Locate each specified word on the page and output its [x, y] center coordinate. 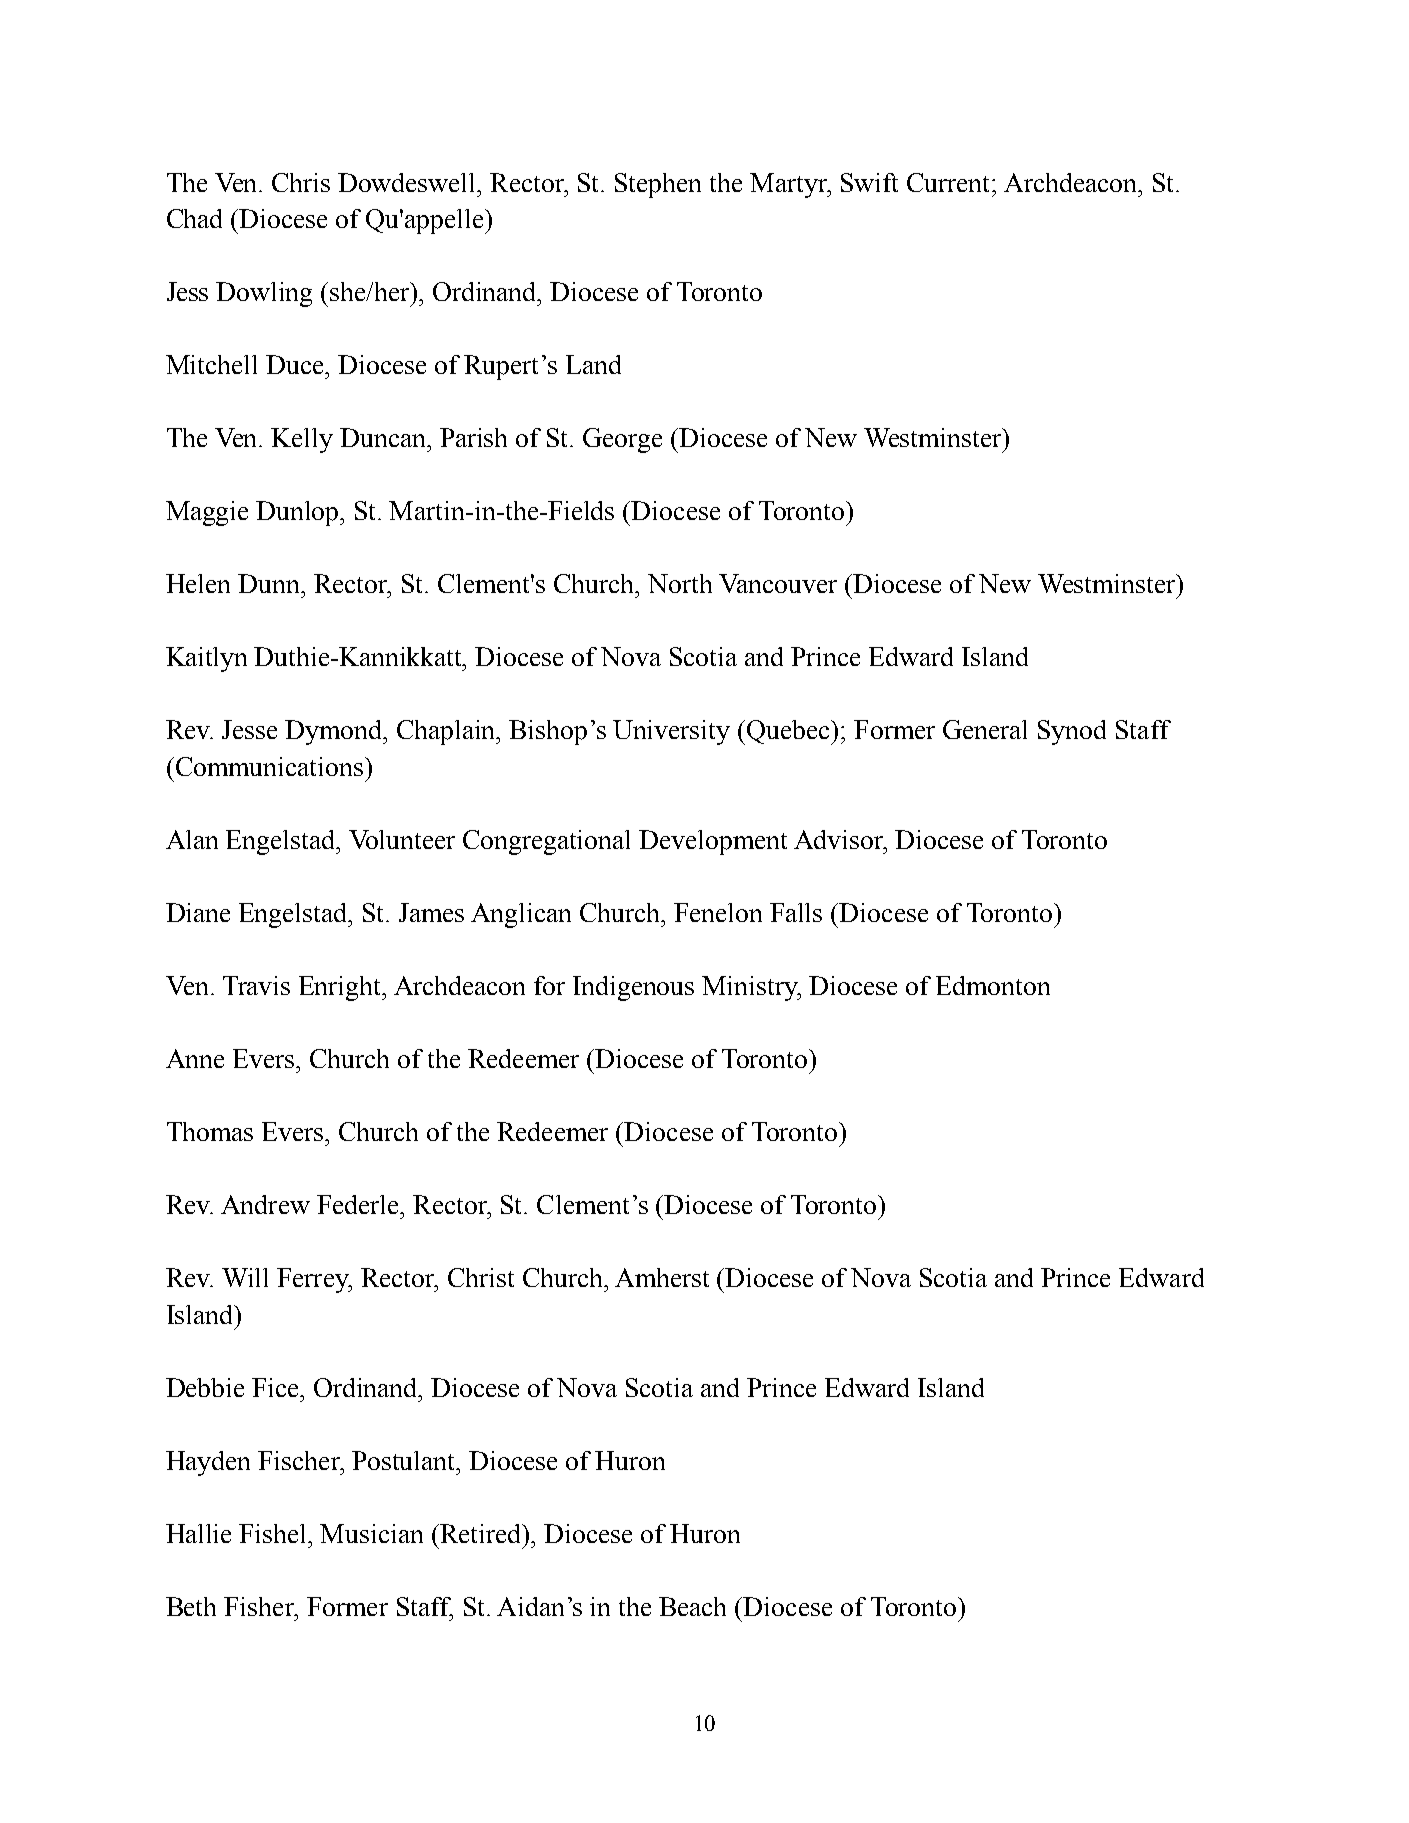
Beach [692, 1606]
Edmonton [993, 985]
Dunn [270, 583]
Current [950, 182]
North [680, 583]
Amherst [662, 1277]
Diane [198, 912]
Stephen [658, 185]
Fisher [260, 1606]
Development [713, 842]
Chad [194, 218]
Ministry [751, 988]
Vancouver [778, 583]
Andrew [265, 1204]
